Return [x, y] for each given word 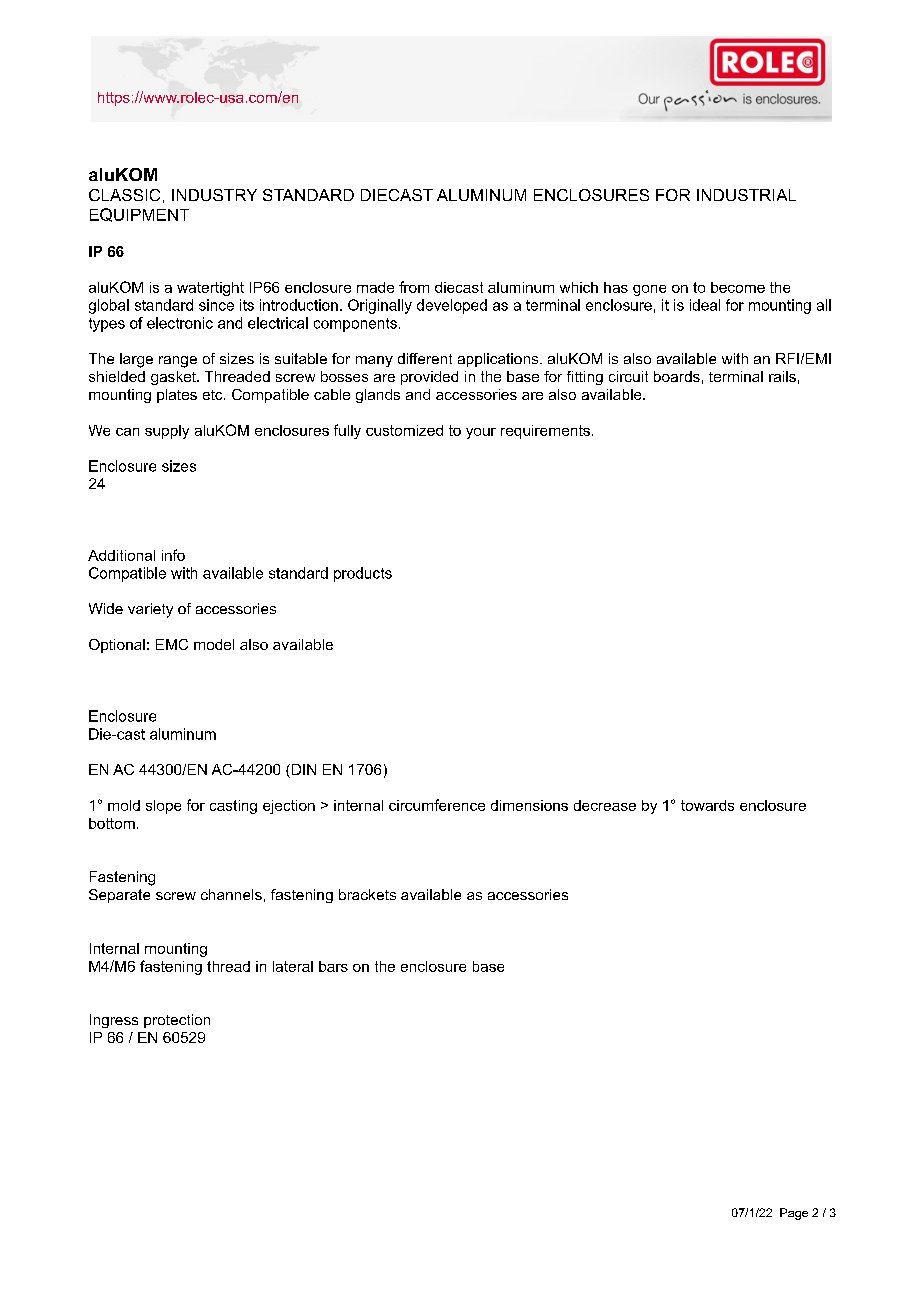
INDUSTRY [214, 195]
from [414, 287]
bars [333, 966]
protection [177, 1021]
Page [794, 1214]
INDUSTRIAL [746, 195]
